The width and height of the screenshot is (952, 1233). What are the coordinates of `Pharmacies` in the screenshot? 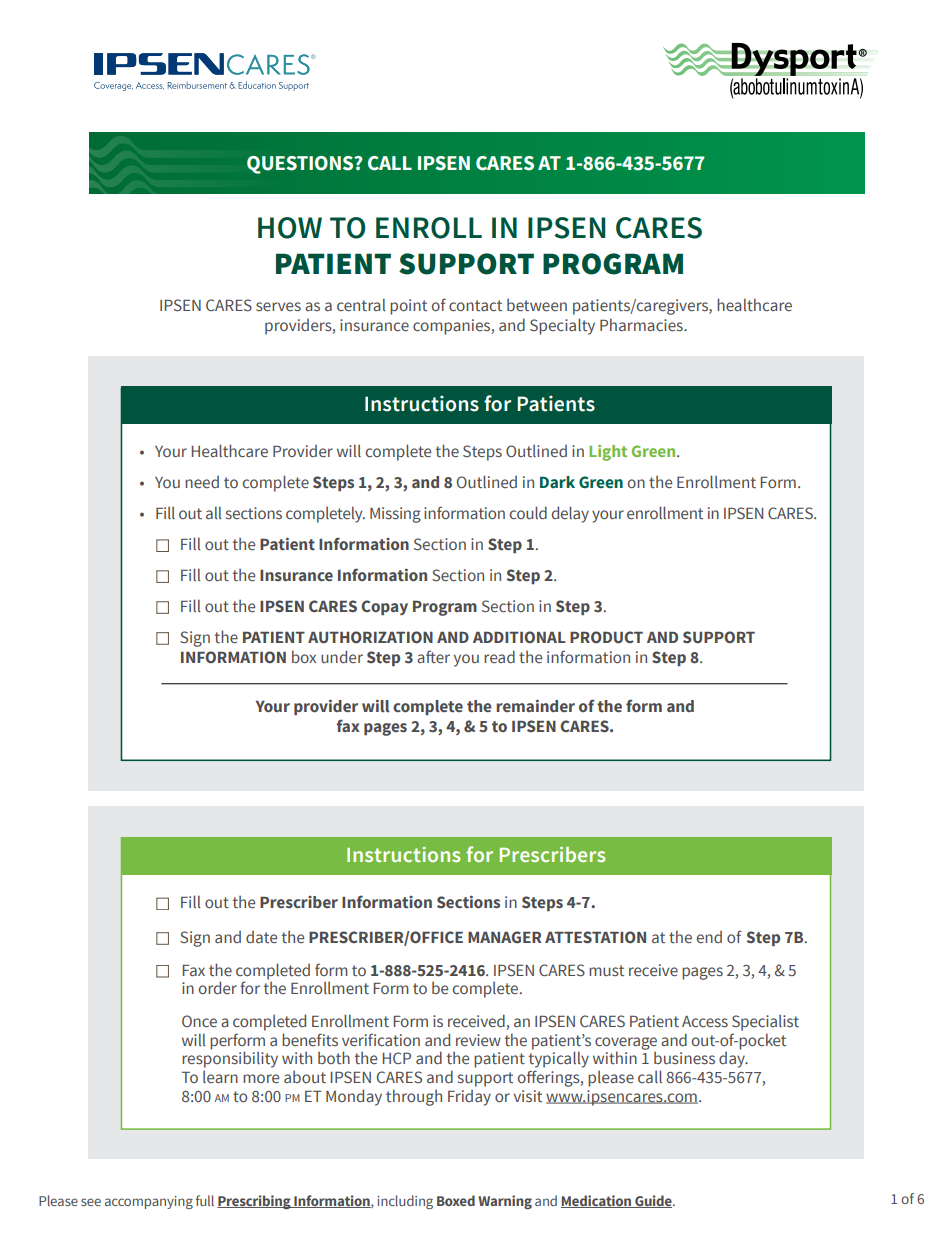 It's located at (642, 325).
